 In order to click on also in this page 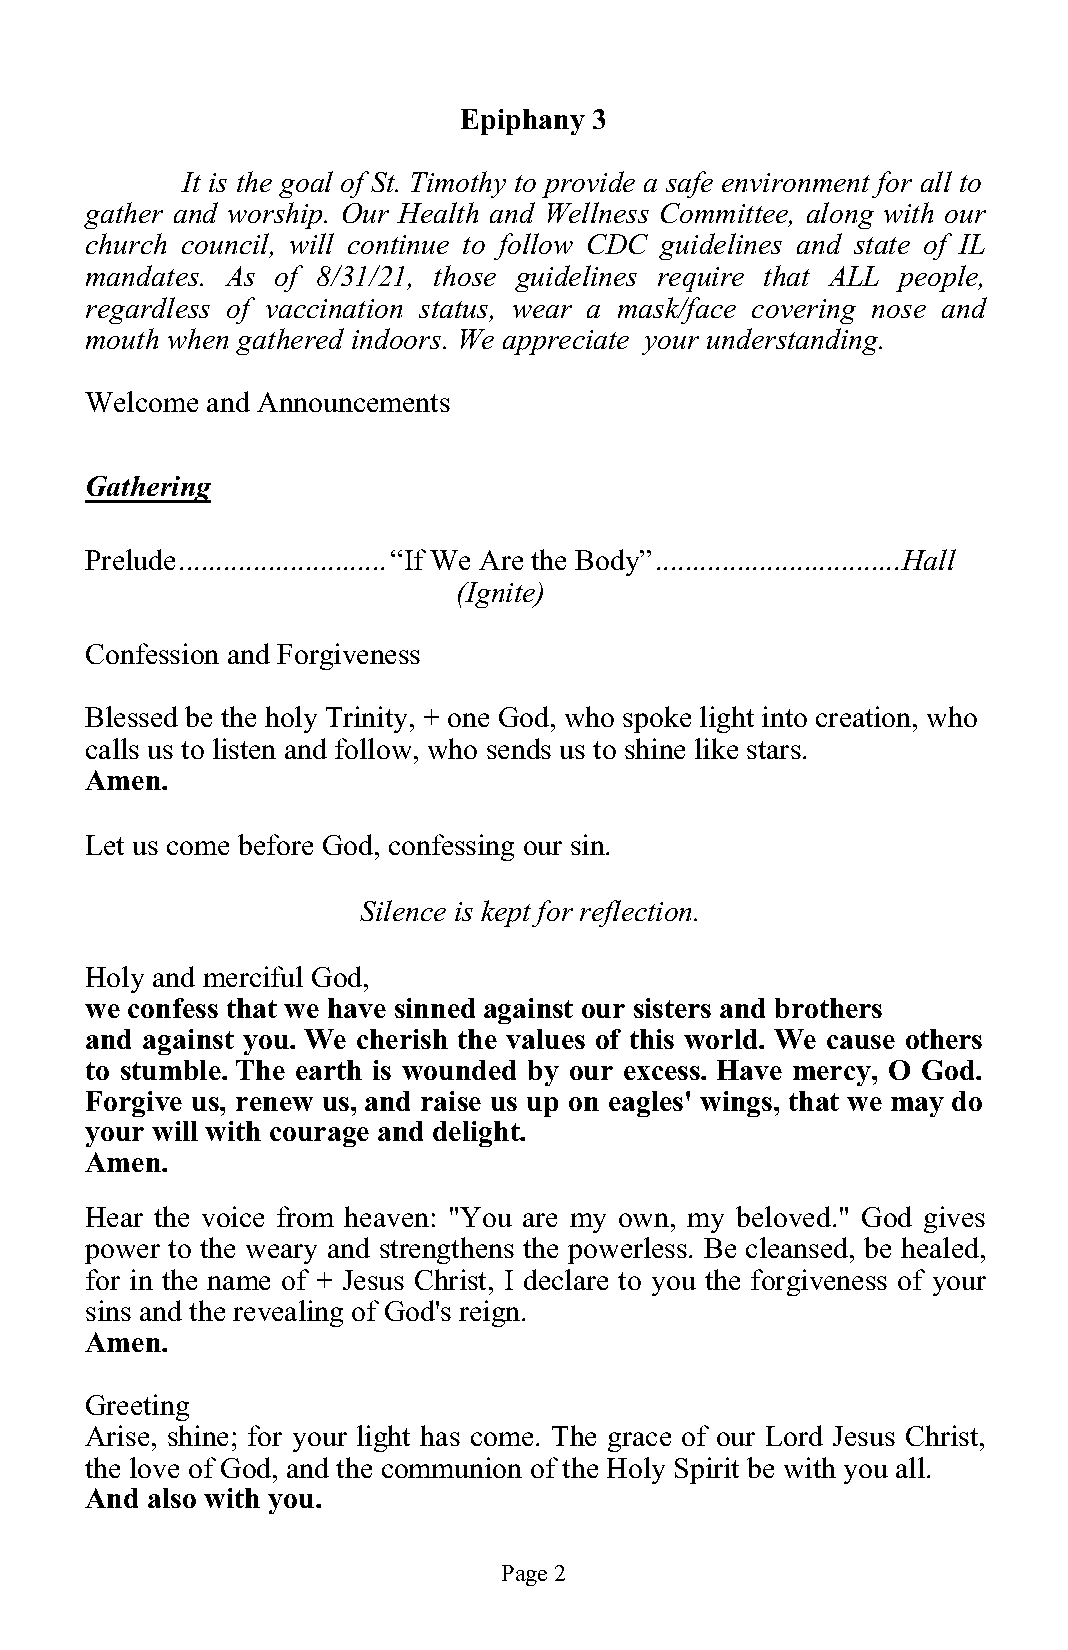, I will do `click(172, 1498)`.
